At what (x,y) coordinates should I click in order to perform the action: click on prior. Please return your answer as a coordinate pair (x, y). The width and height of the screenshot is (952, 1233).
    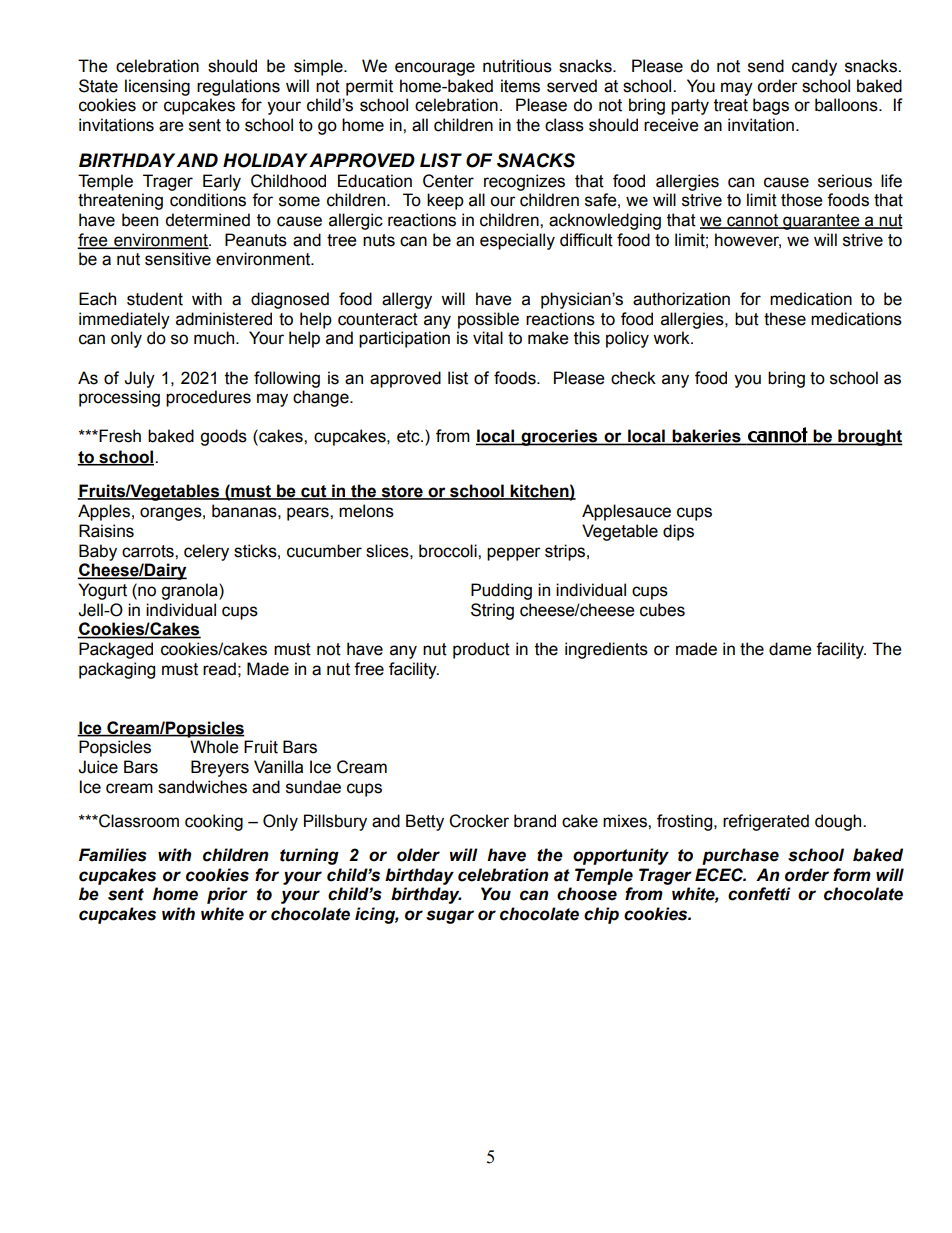
    Looking at the image, I should click on (227, 895).
